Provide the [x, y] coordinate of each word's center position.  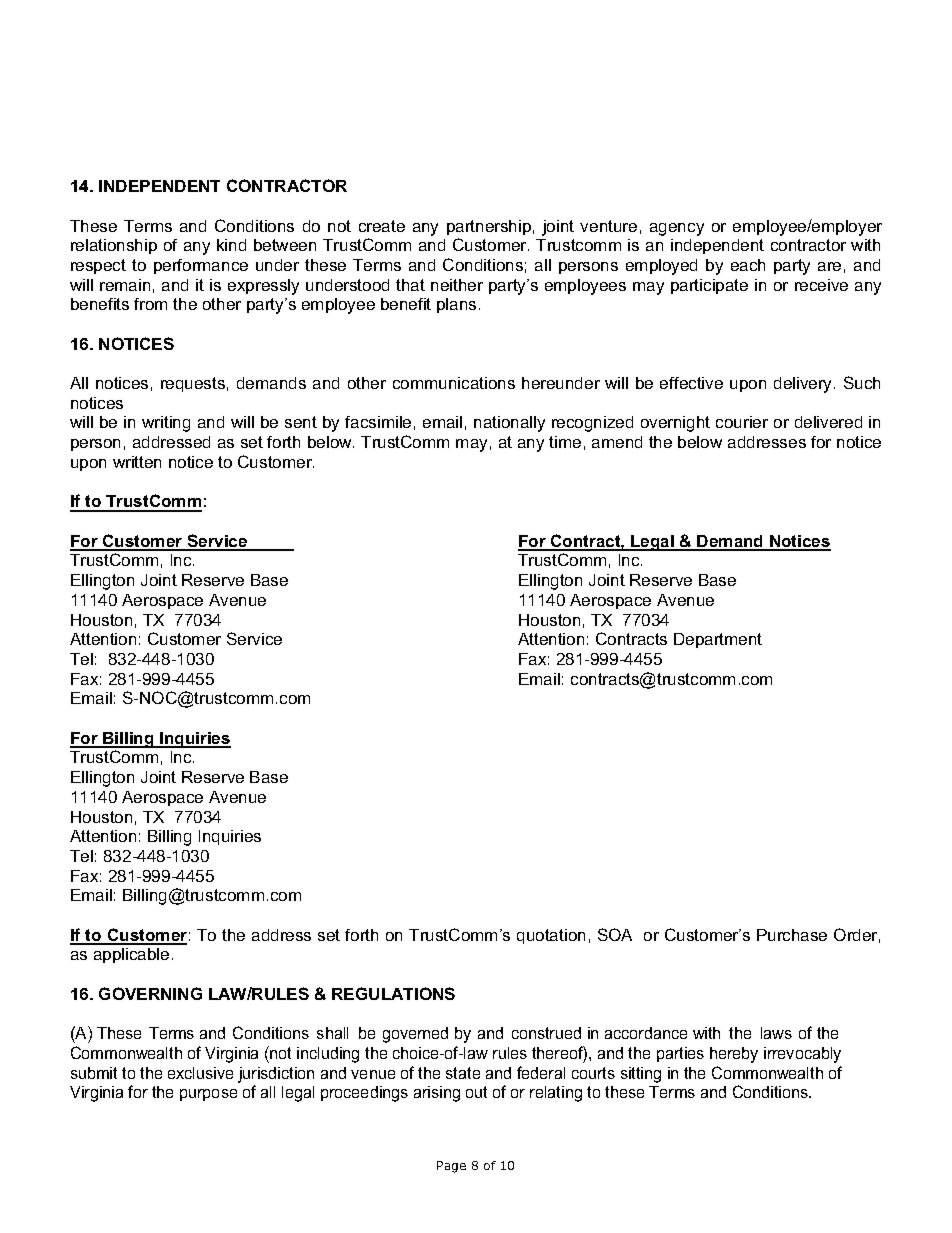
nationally [509, 424]
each [748, 265]
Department [718, 640]
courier [742, 422]
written [137, 462]
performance [201, 266]
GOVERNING [150, 993]
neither [457, 285]
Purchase [792, 935]
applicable [131, 955]
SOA [615, 934]
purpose [208, 1095]
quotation [551, 936]
